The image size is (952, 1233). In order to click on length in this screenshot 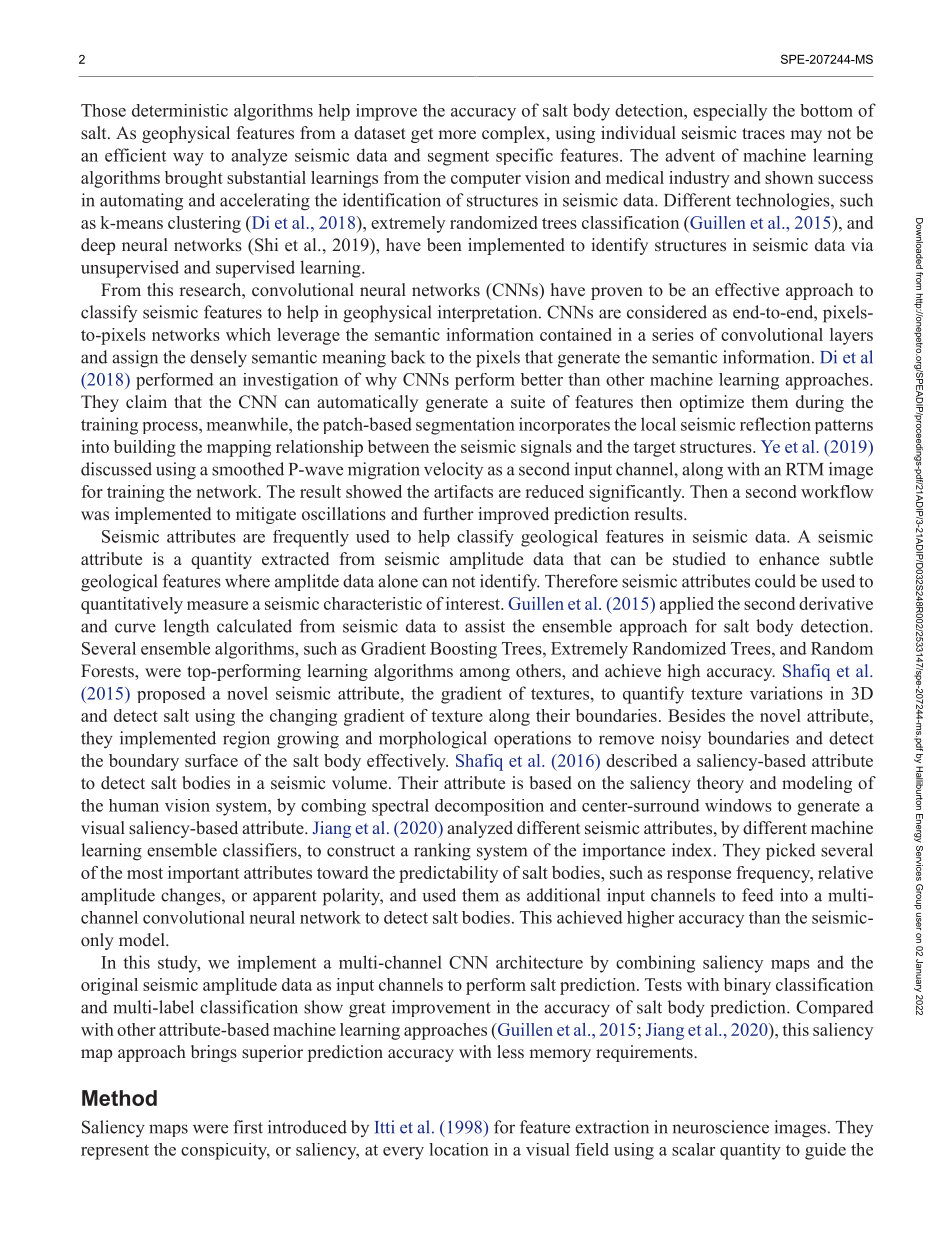, I will do `click(186, 628)`.
